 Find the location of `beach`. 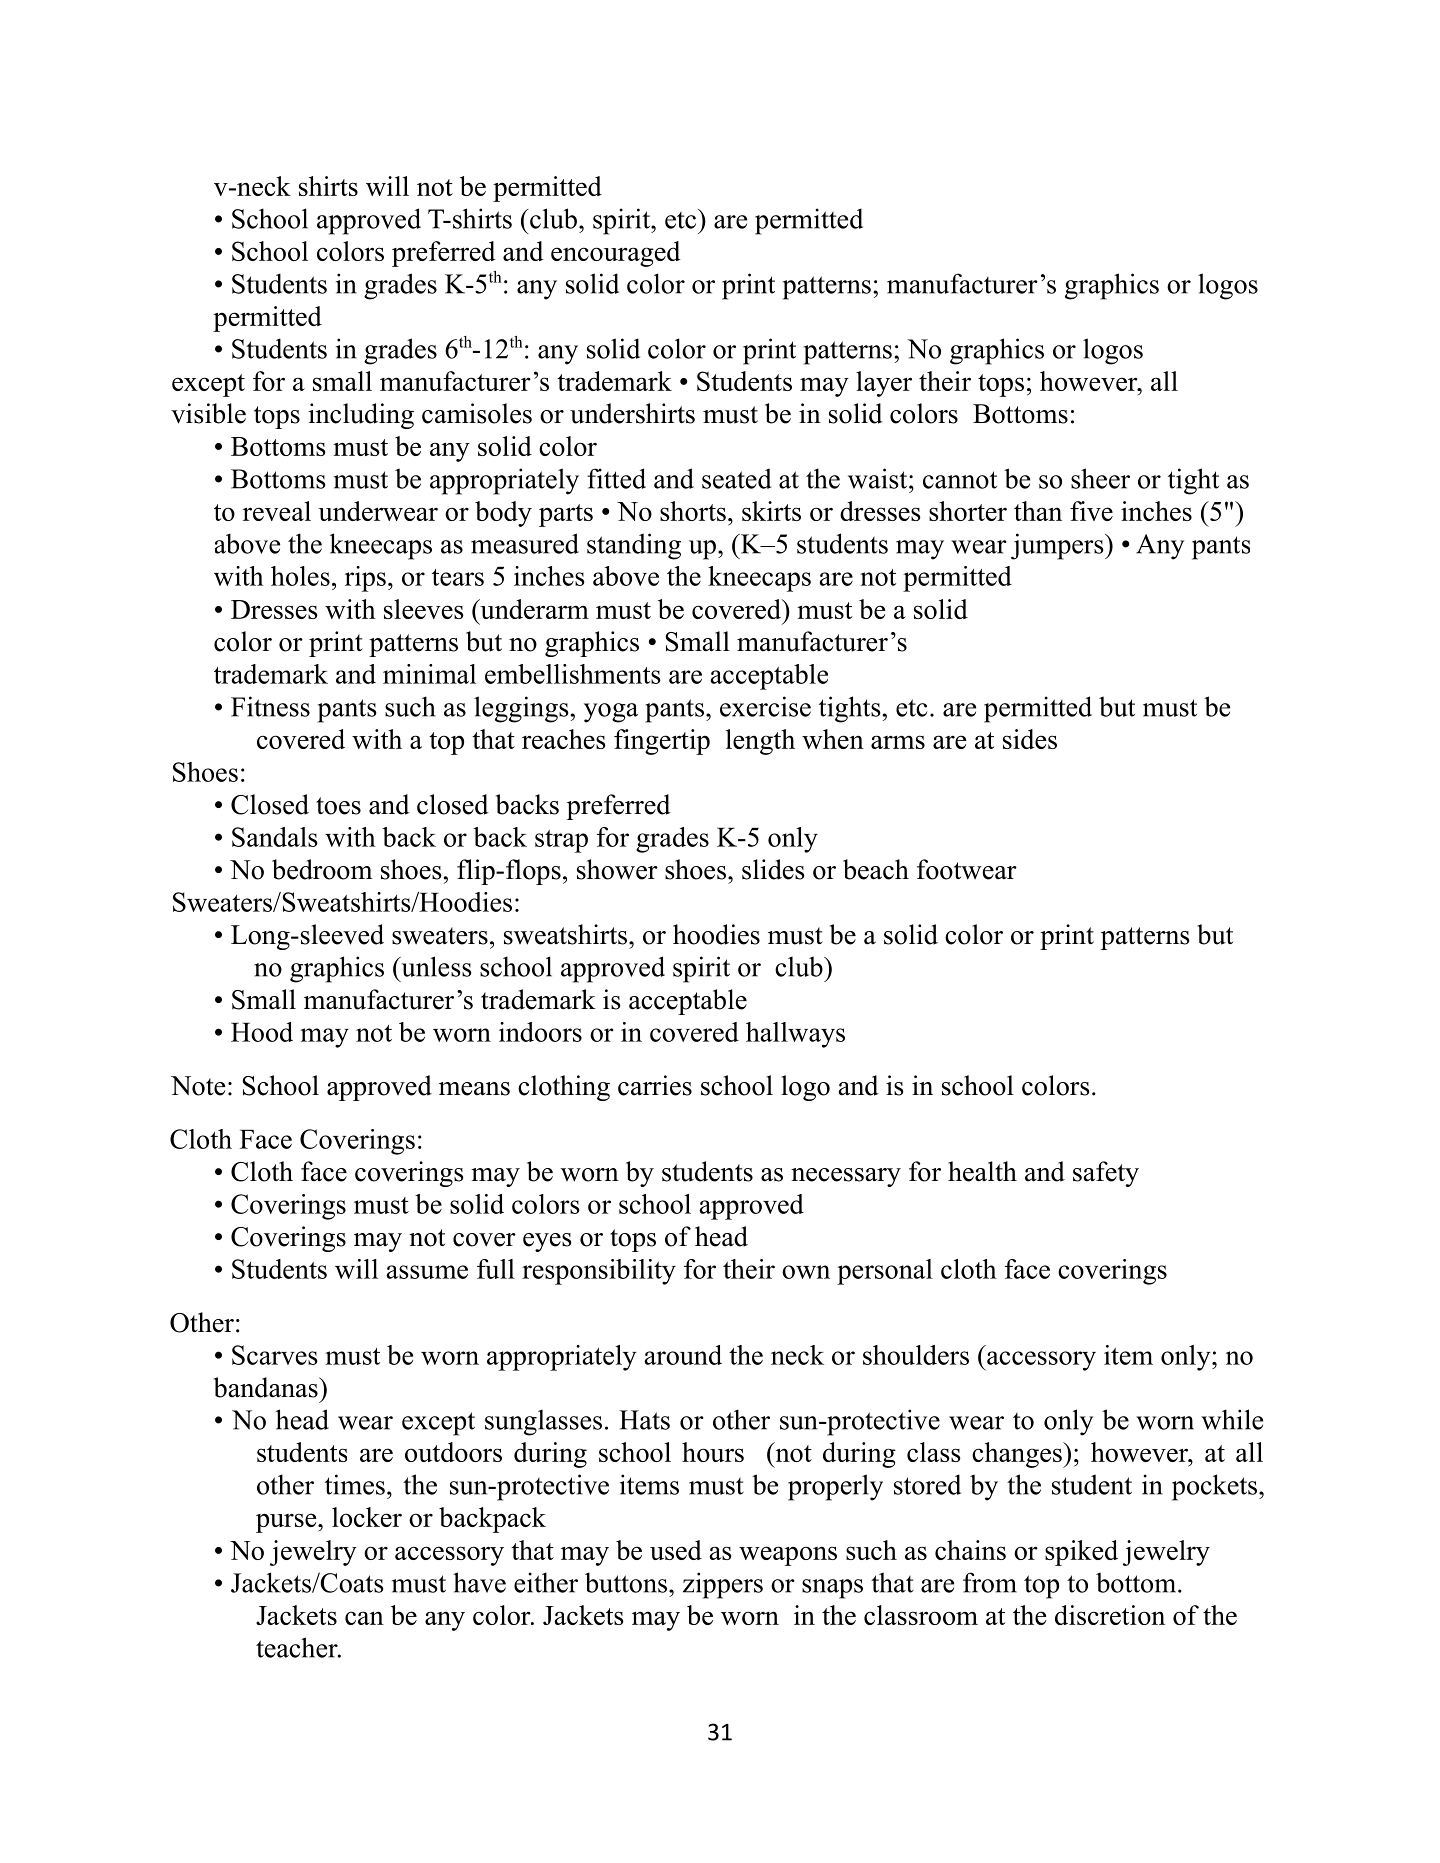

beach is located at coordinates (876, 869).
